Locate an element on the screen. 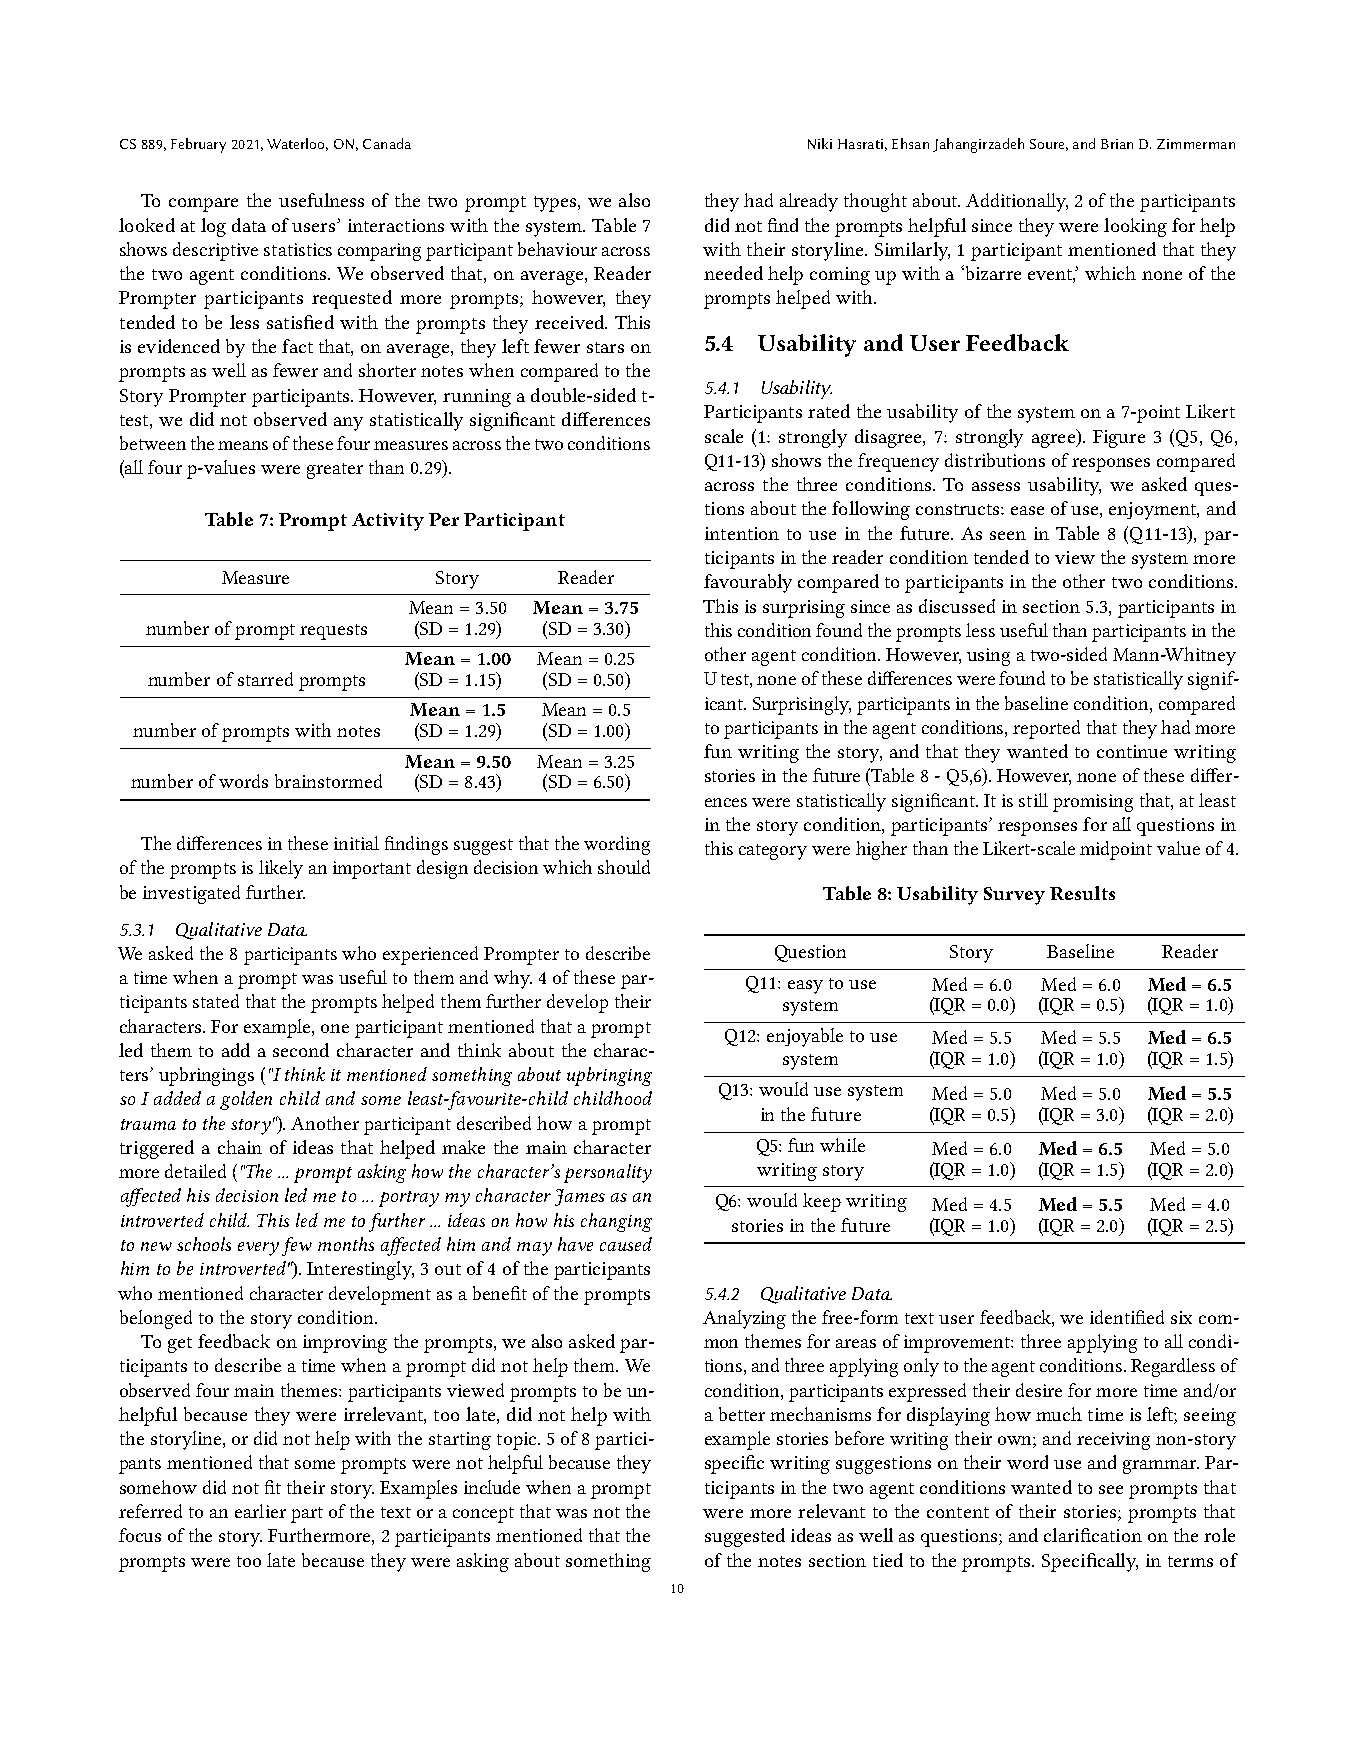  types is located at coordinates (556, 204).
